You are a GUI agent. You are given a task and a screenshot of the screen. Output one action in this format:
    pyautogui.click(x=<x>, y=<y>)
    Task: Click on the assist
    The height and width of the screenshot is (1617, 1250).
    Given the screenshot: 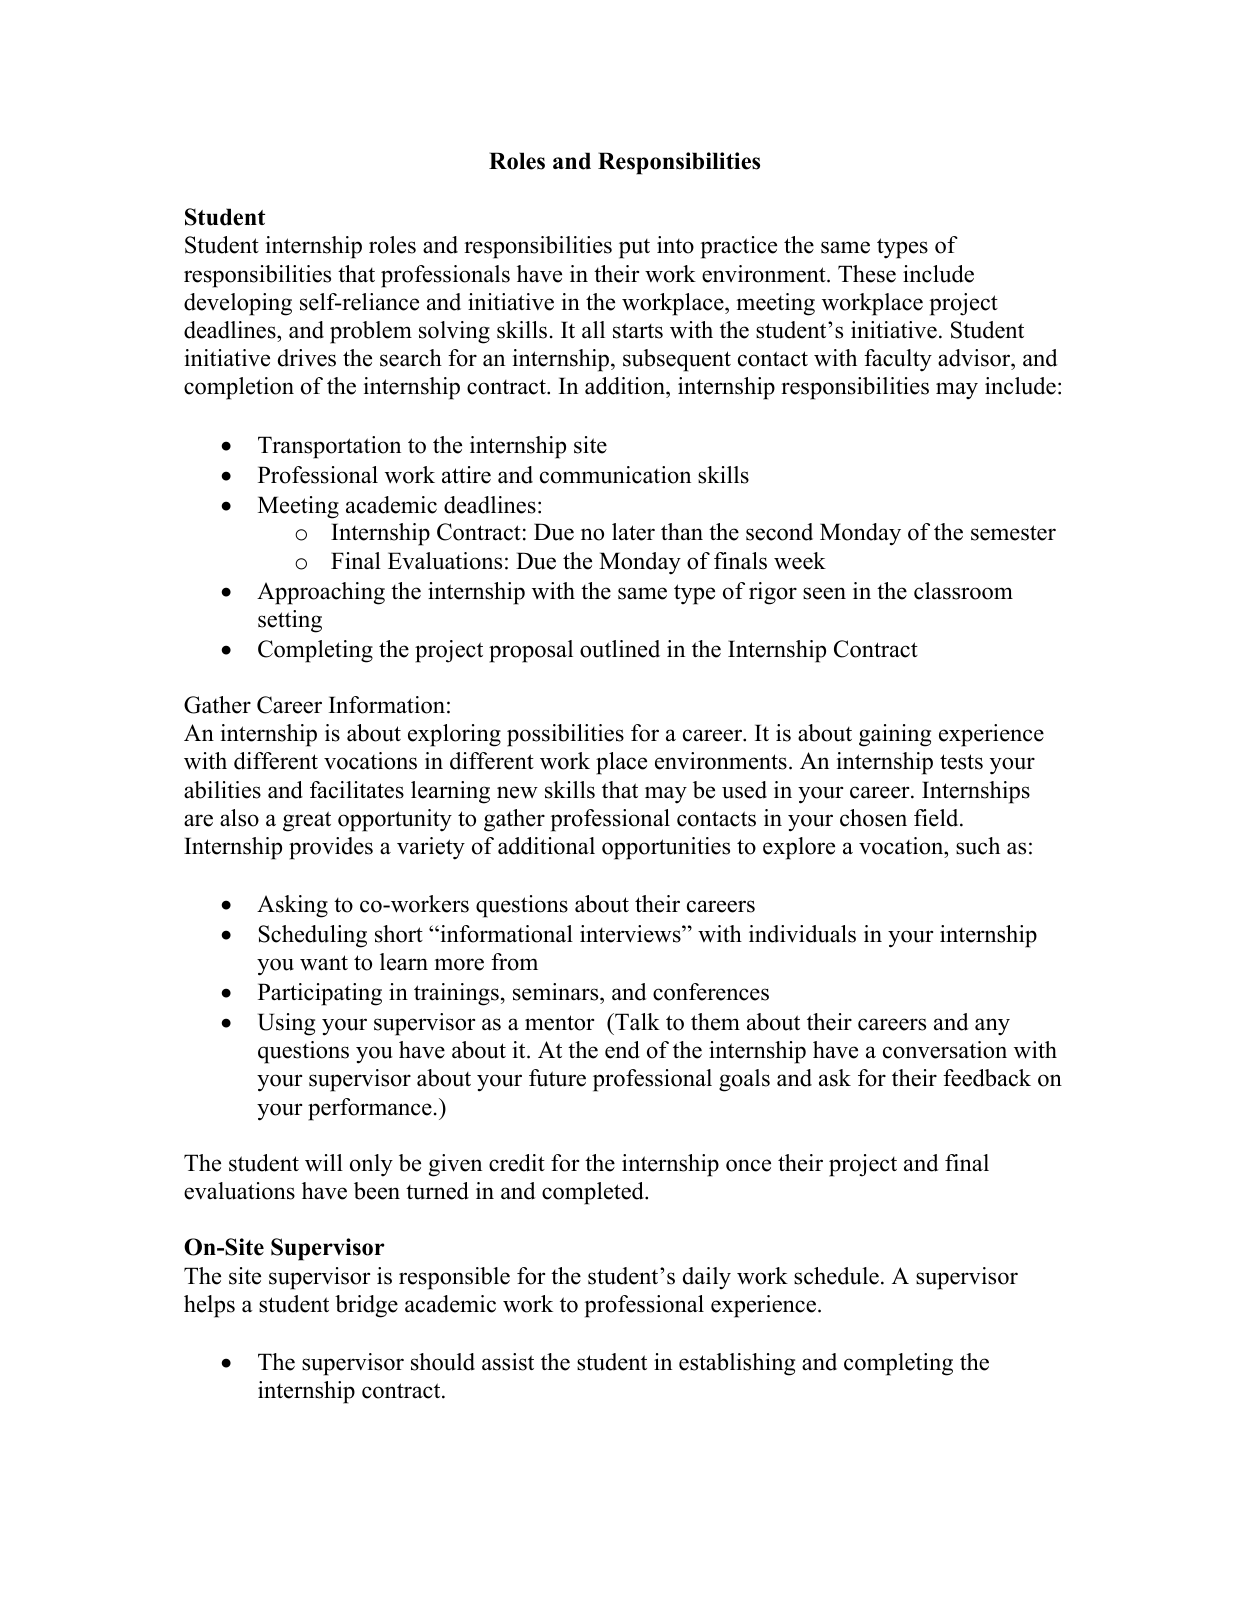 What is the action you would take?
    pyautogui.click(x=508, y=1362)
